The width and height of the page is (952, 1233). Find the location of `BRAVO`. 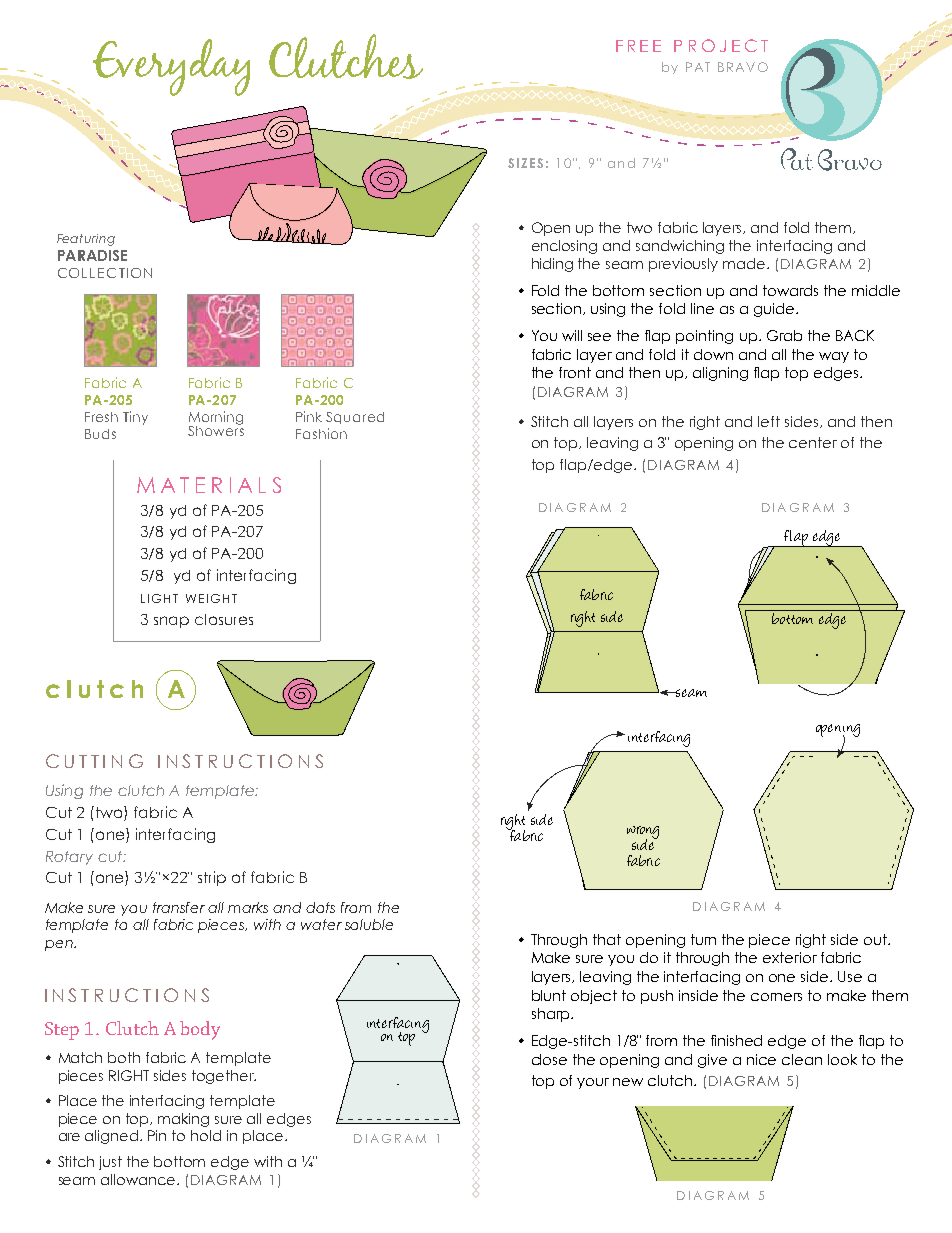

BRAVO is located at coordinates (743, 67).
